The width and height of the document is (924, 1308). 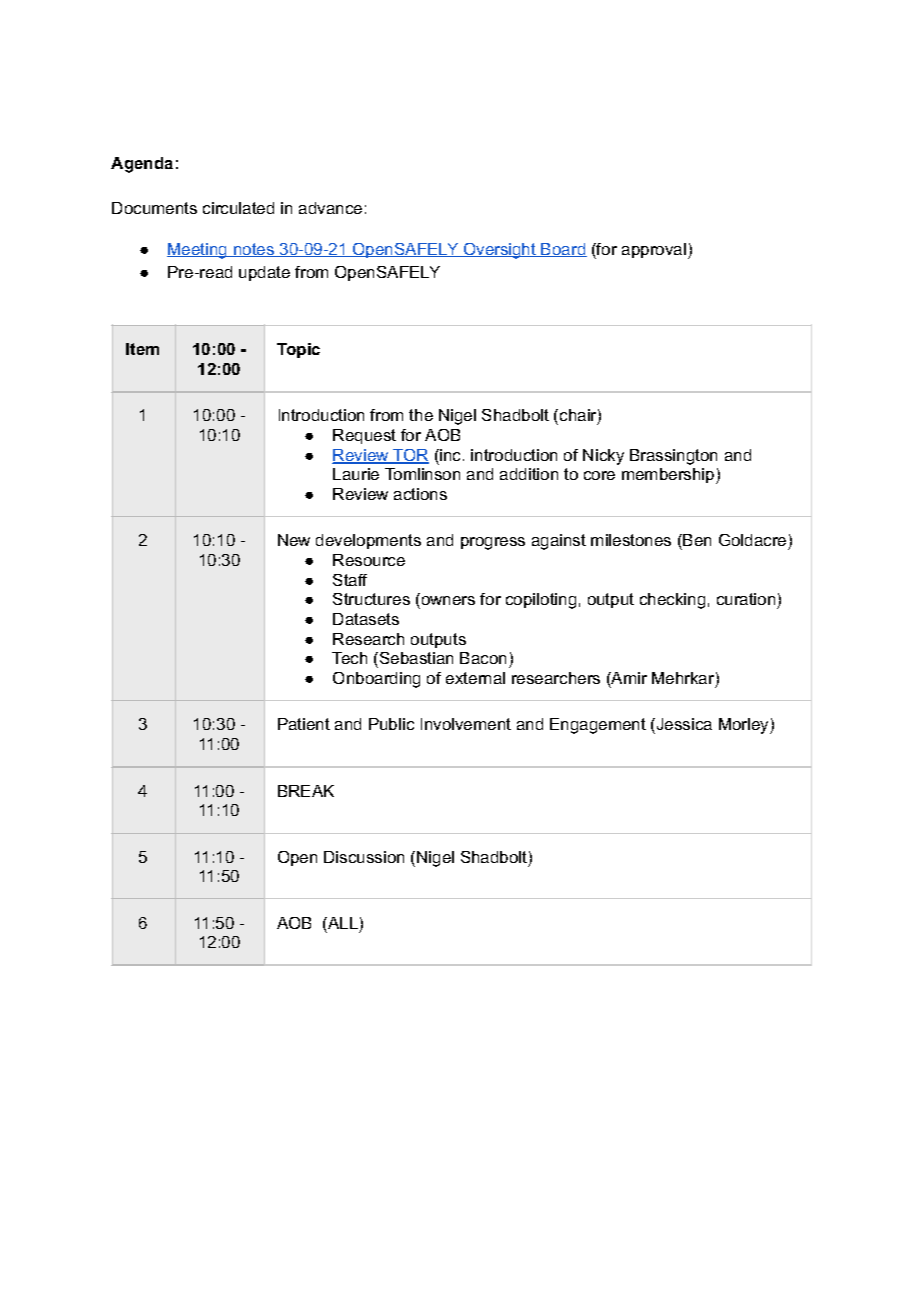 What do you see at coordinates (683, 726) in the document?
I see `Jessica` at bounding box center [683, 726].
